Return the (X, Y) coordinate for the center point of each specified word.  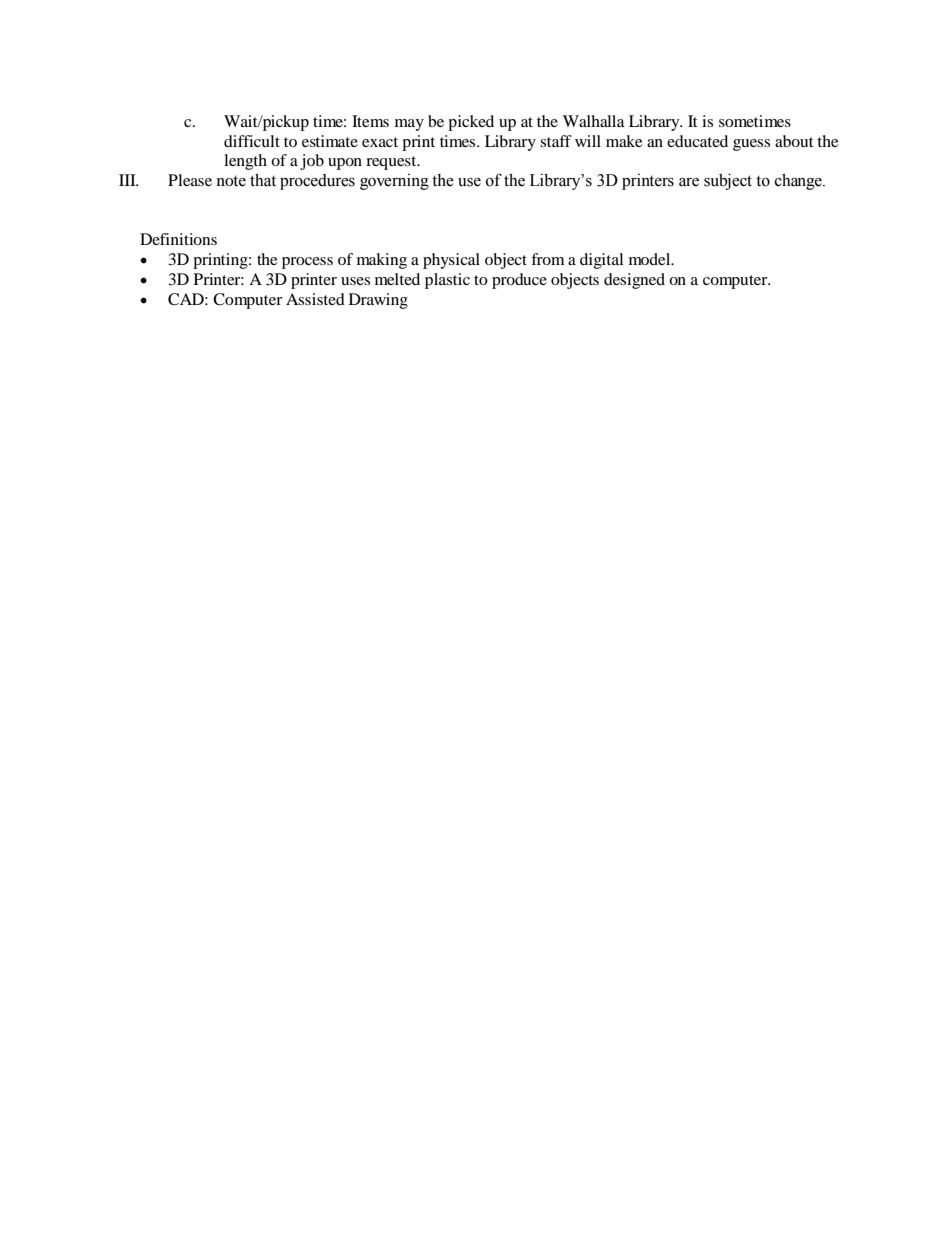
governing (394, 182)
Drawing (378, 301)
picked (471, 123)
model (651, 259)
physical (451, 261)
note (231, 181)
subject (728, 181)
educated (697, 141)
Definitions (178, 239)
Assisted (315, 299)
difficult (252, 141)
